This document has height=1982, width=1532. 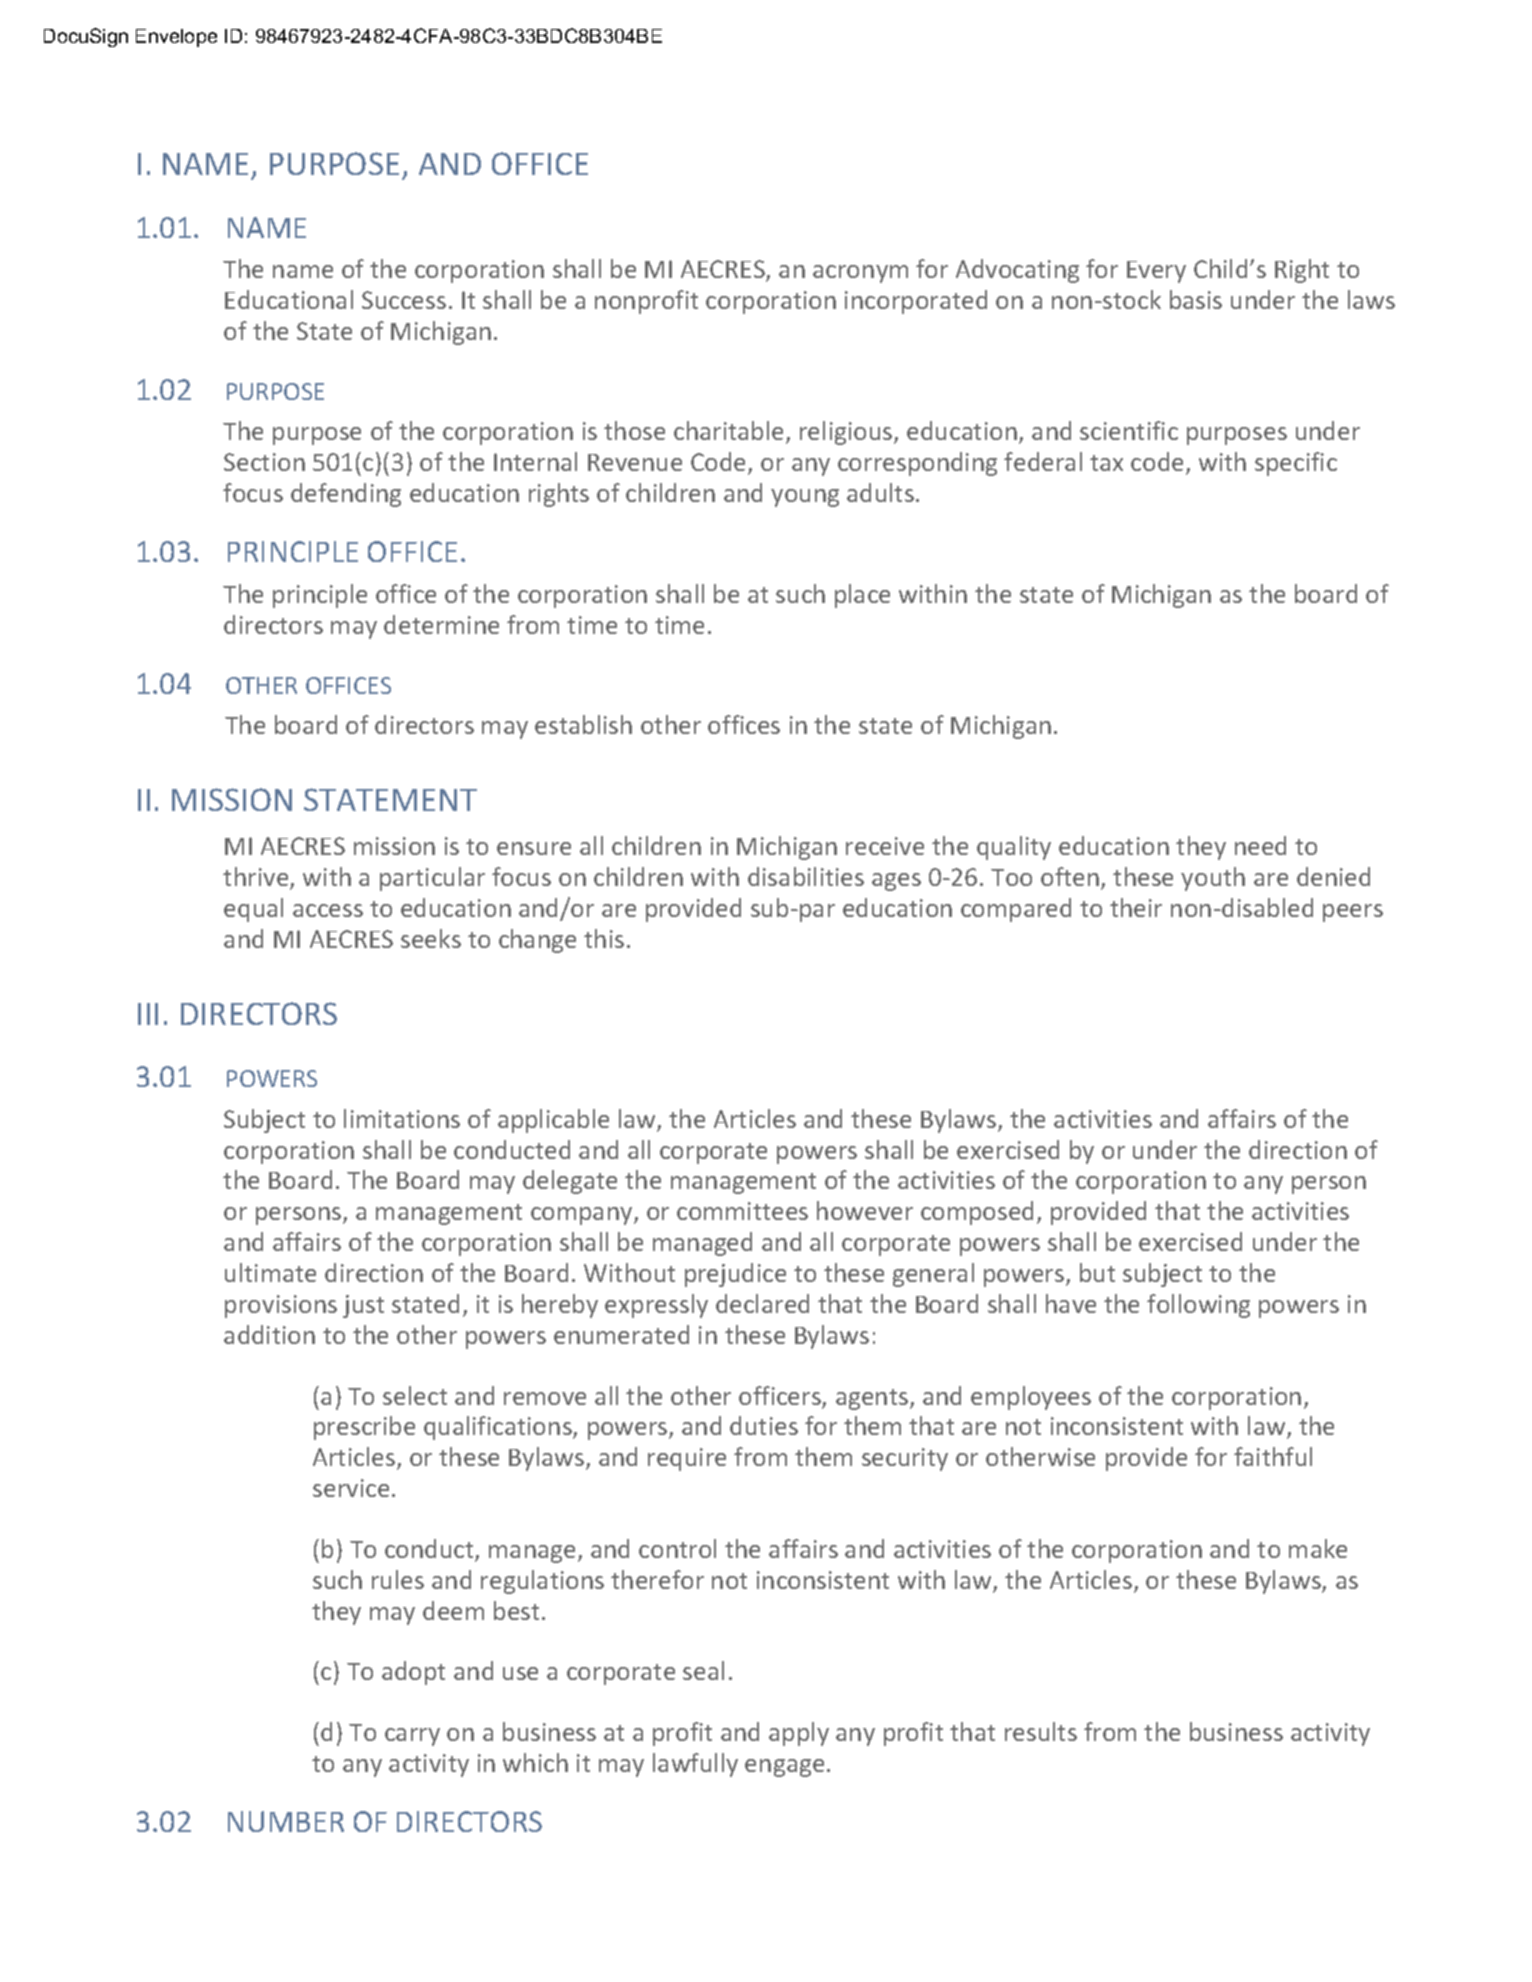 I want to click on III, so click(x=148, y=1014).
